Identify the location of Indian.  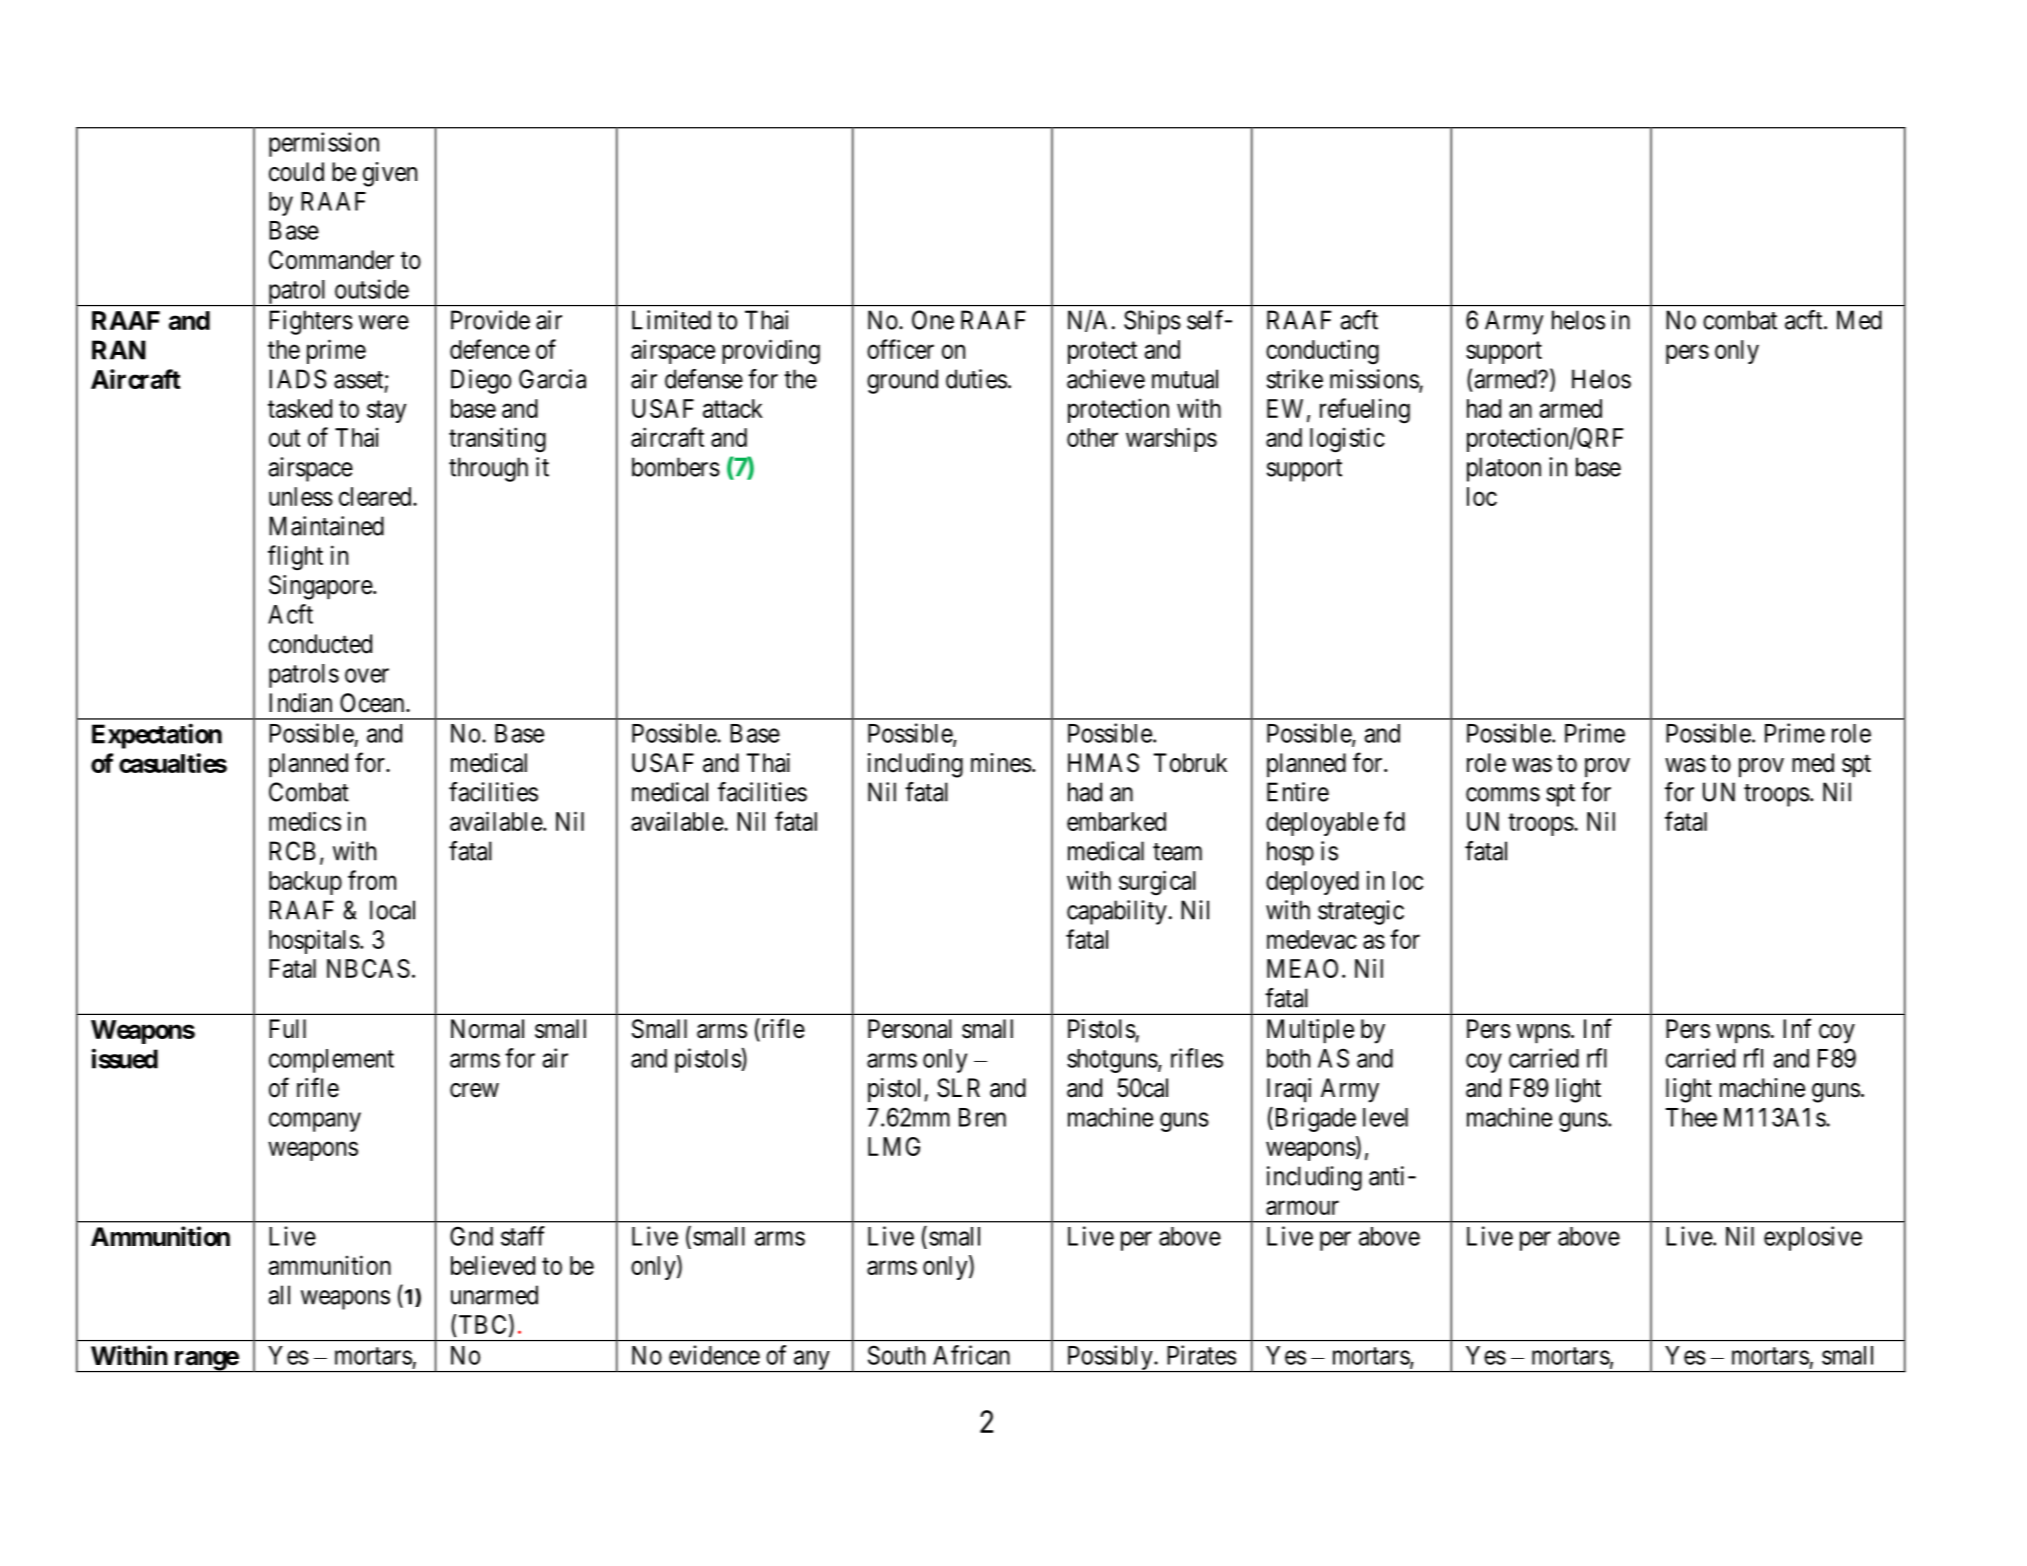
(300, 703).
